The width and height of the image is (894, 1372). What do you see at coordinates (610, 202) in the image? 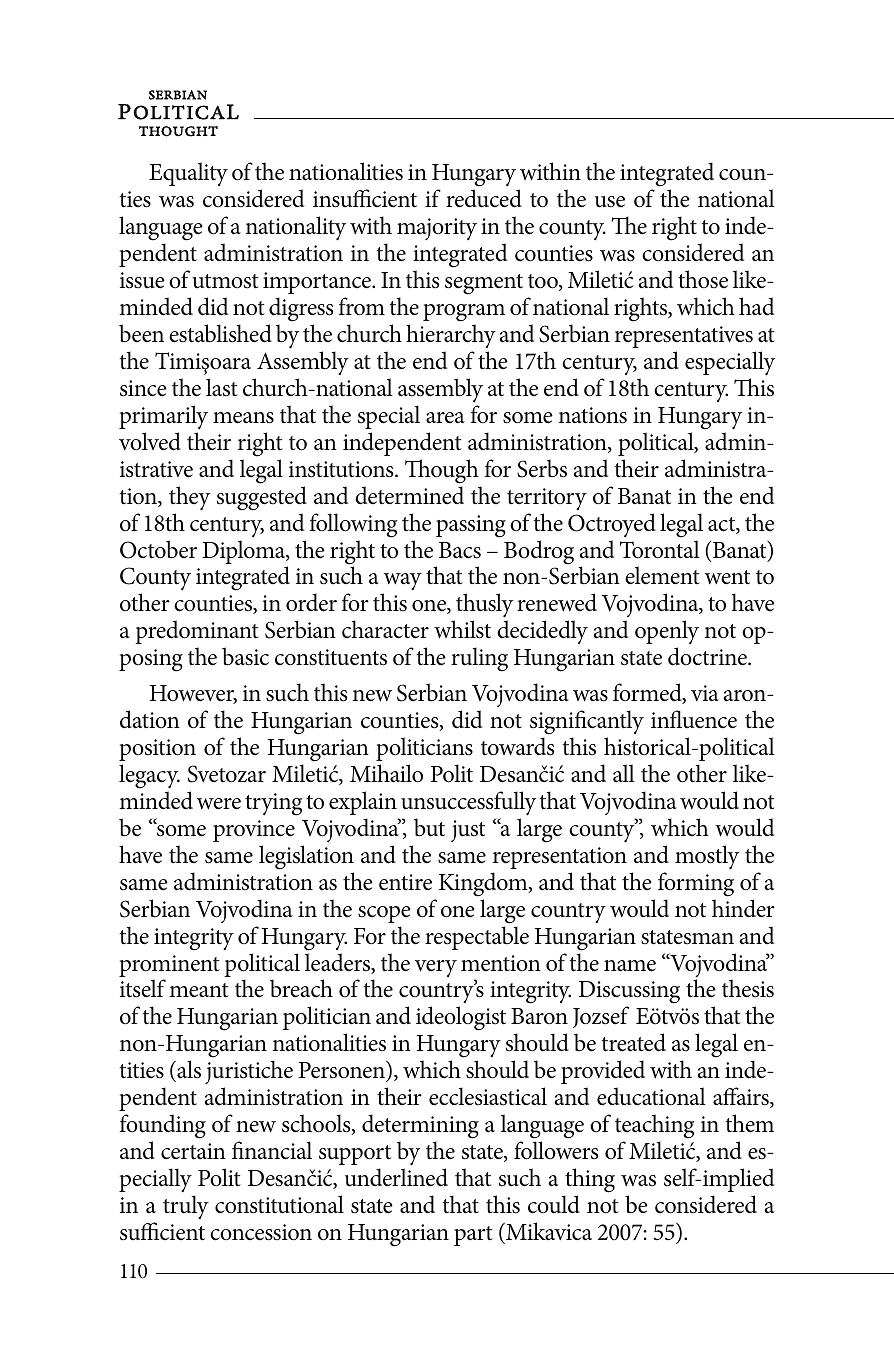
I see `use` at bounding box center [610, 202].
